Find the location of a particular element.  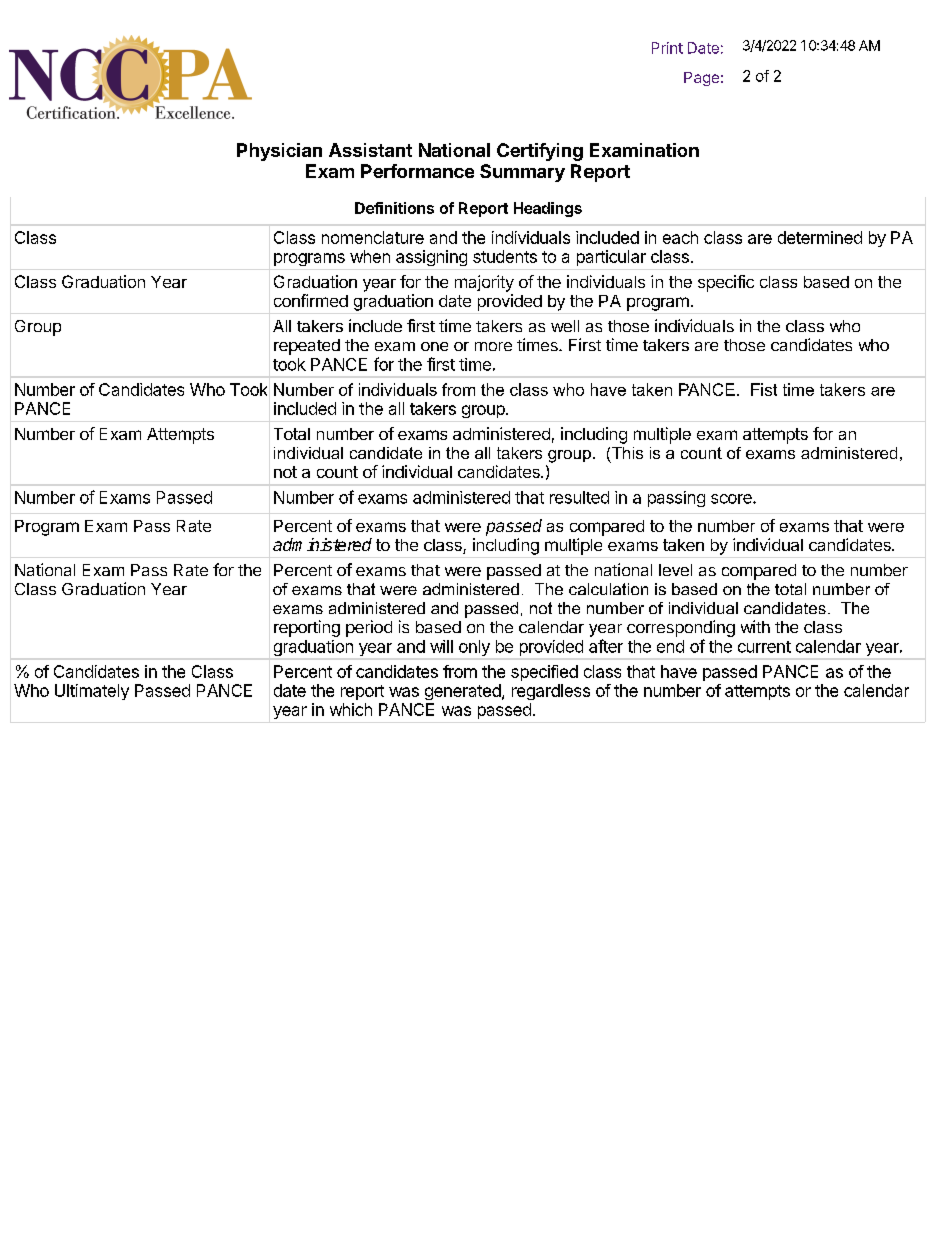

each is located at coordinates (680, 237).
